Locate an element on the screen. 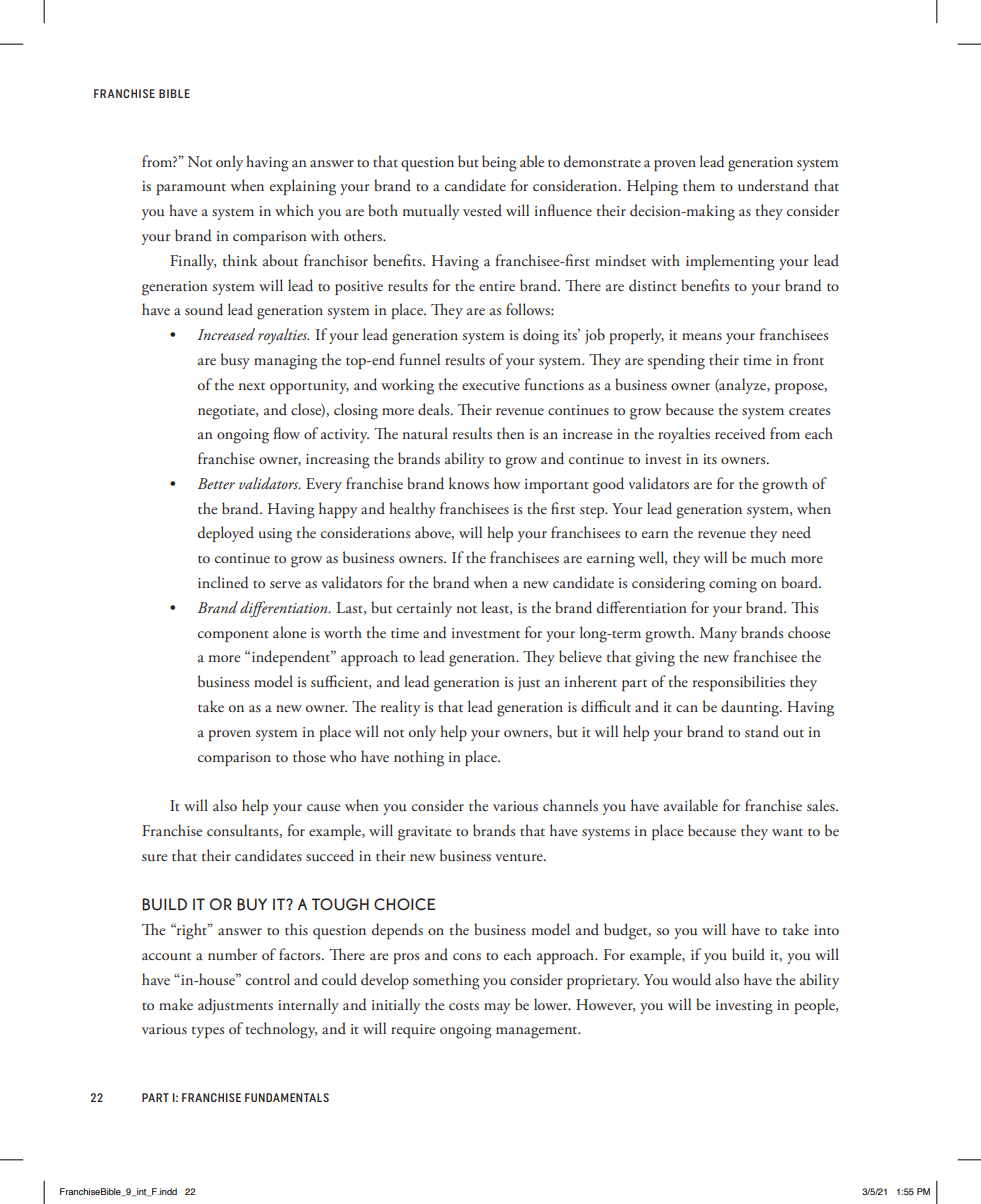 The height and width of the screenshot is (1204, 981). certainly is located at coordinates (424, 609).
